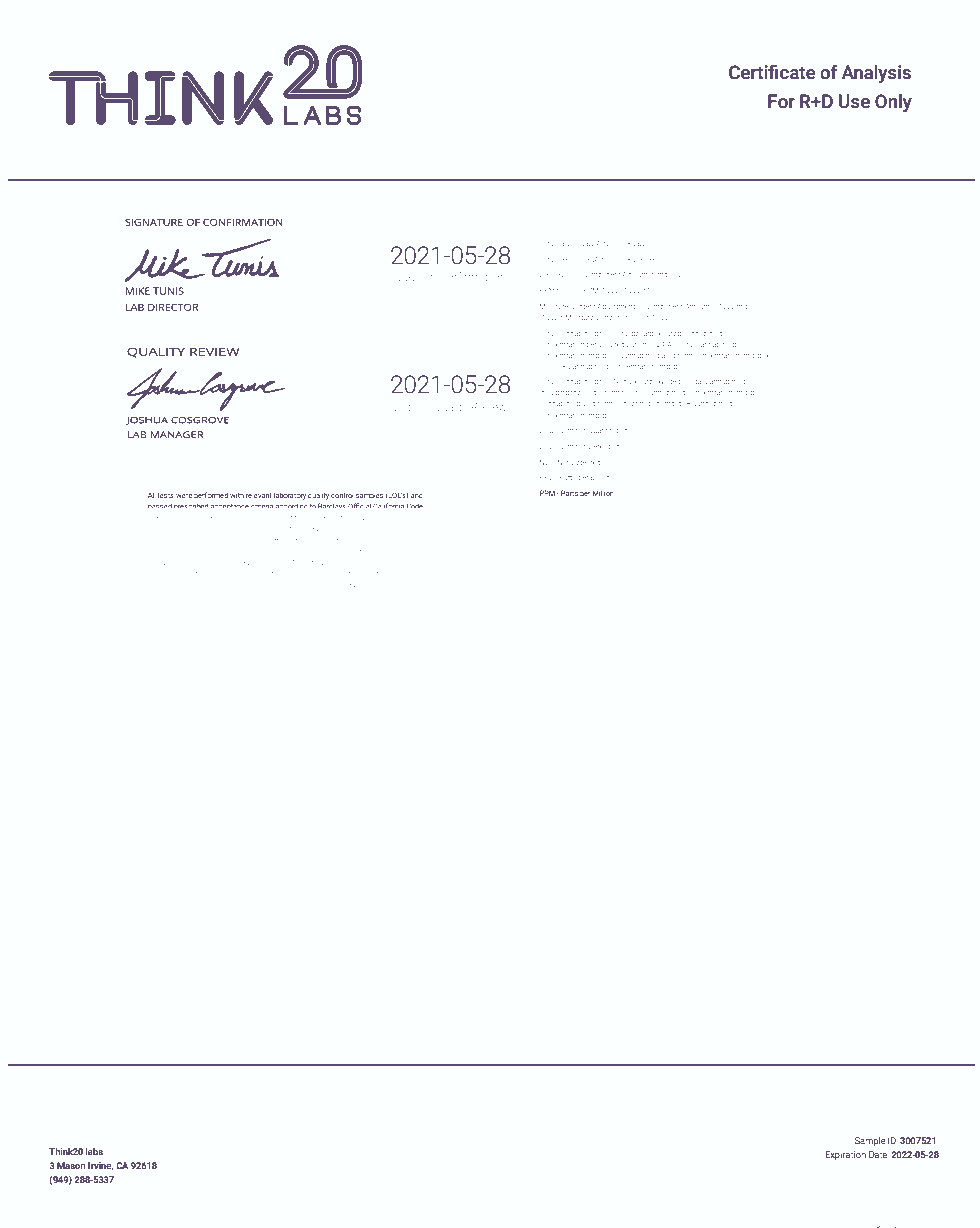  Describe the element at coordinates (845, 1155) in the screenshot. I see `Expiration` at that location.
